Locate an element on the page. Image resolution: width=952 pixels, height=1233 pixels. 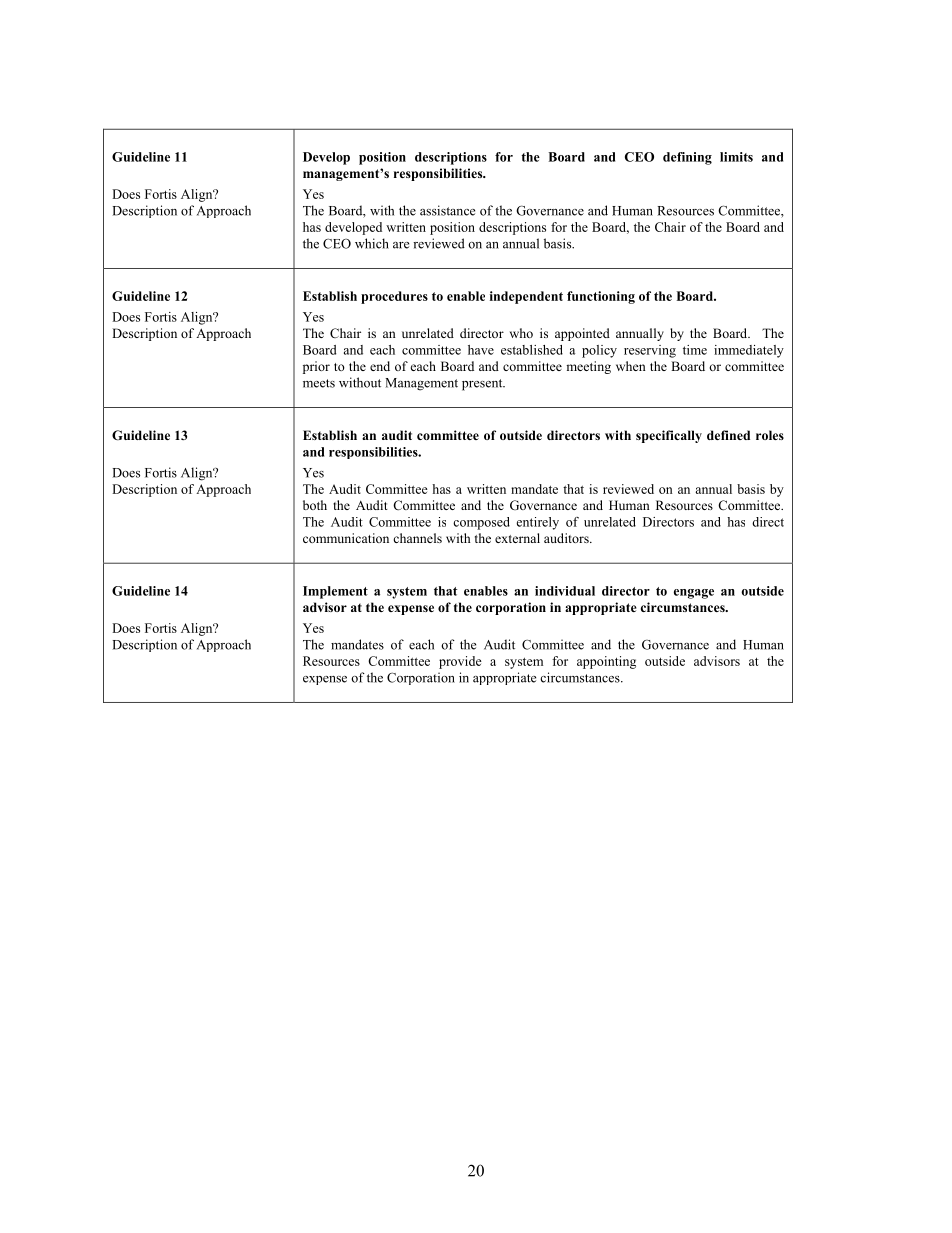
independent is located at coordinates (526, 297).
